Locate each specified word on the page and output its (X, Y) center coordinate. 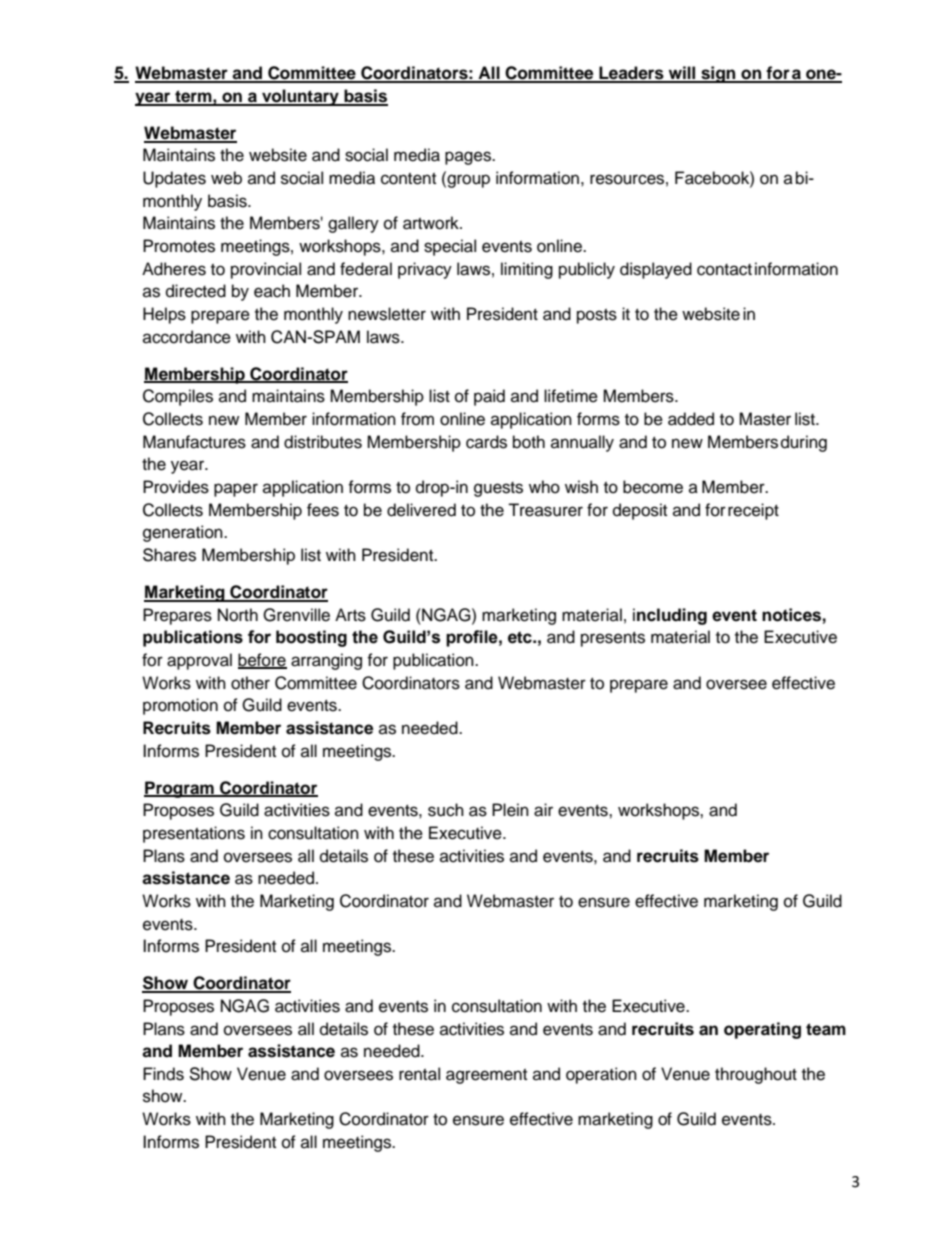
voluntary (300, 97)
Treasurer (545, 510)
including (670, 616)
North (238, 615)
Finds (163, 1074)
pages (469, 158)
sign (718, 74)
